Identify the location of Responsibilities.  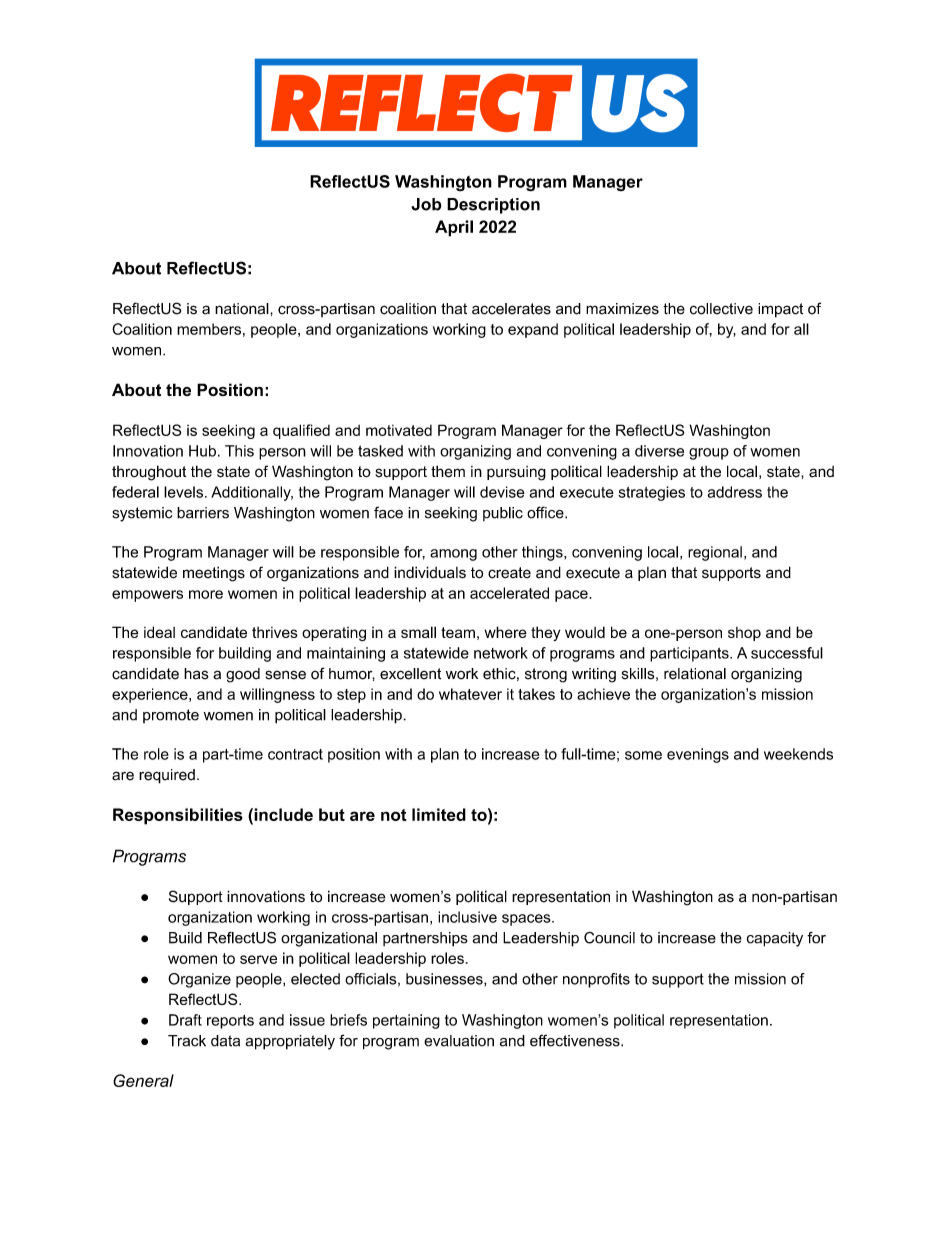
(178, 816).
